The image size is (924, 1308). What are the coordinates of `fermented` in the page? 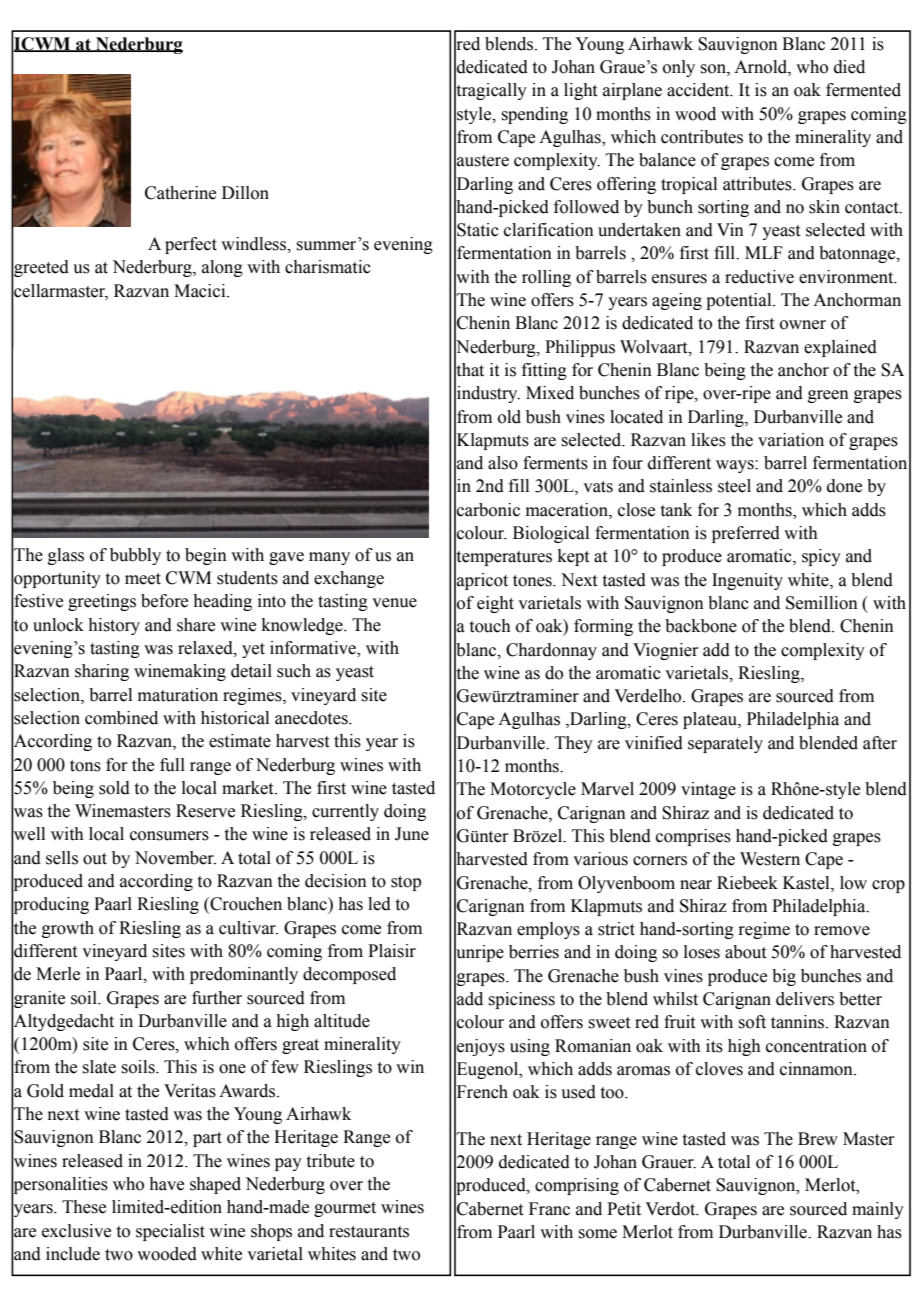 It's located at (863, 90).
